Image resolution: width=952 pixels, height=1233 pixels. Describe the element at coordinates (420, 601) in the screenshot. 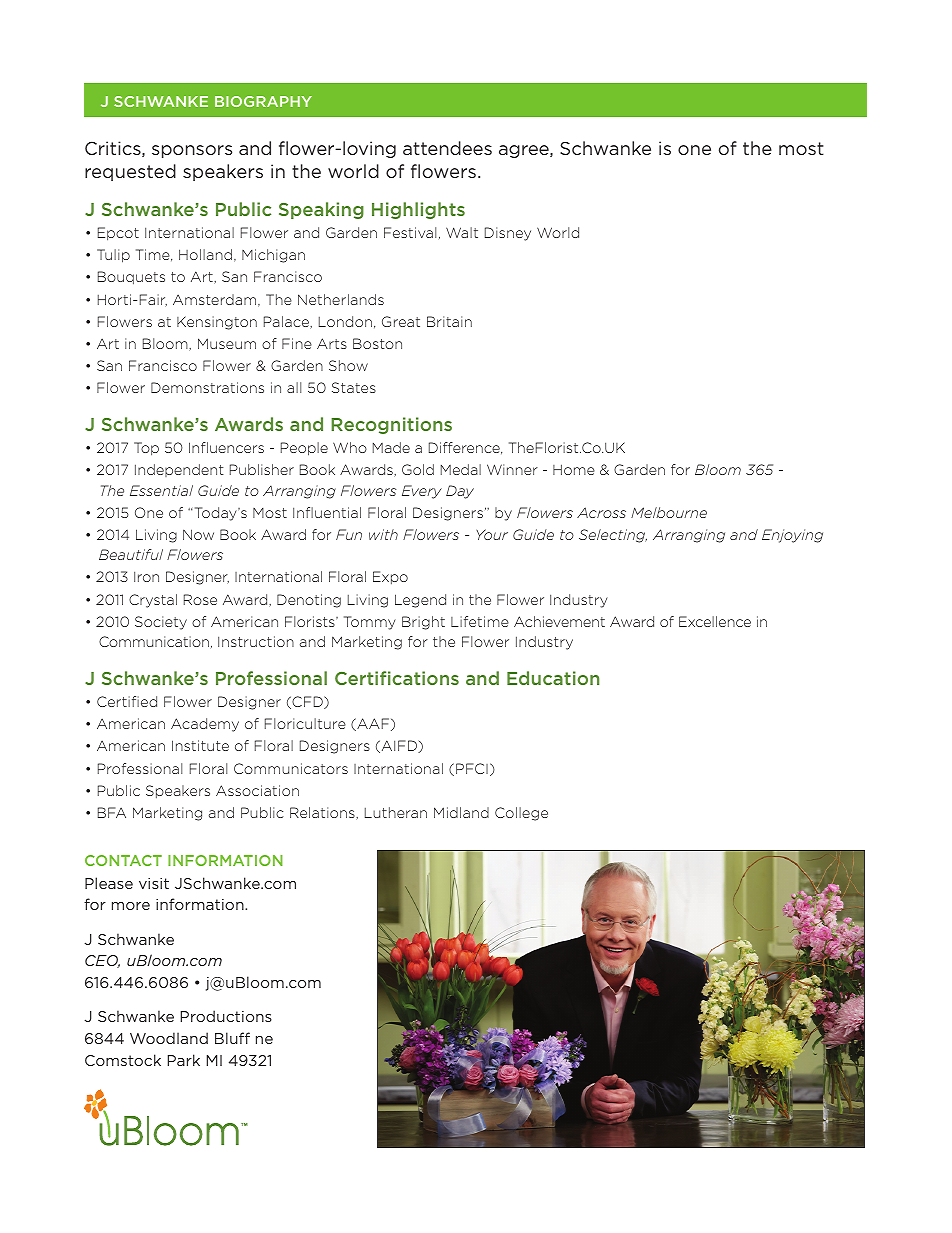

I see `Legend` at that location.
